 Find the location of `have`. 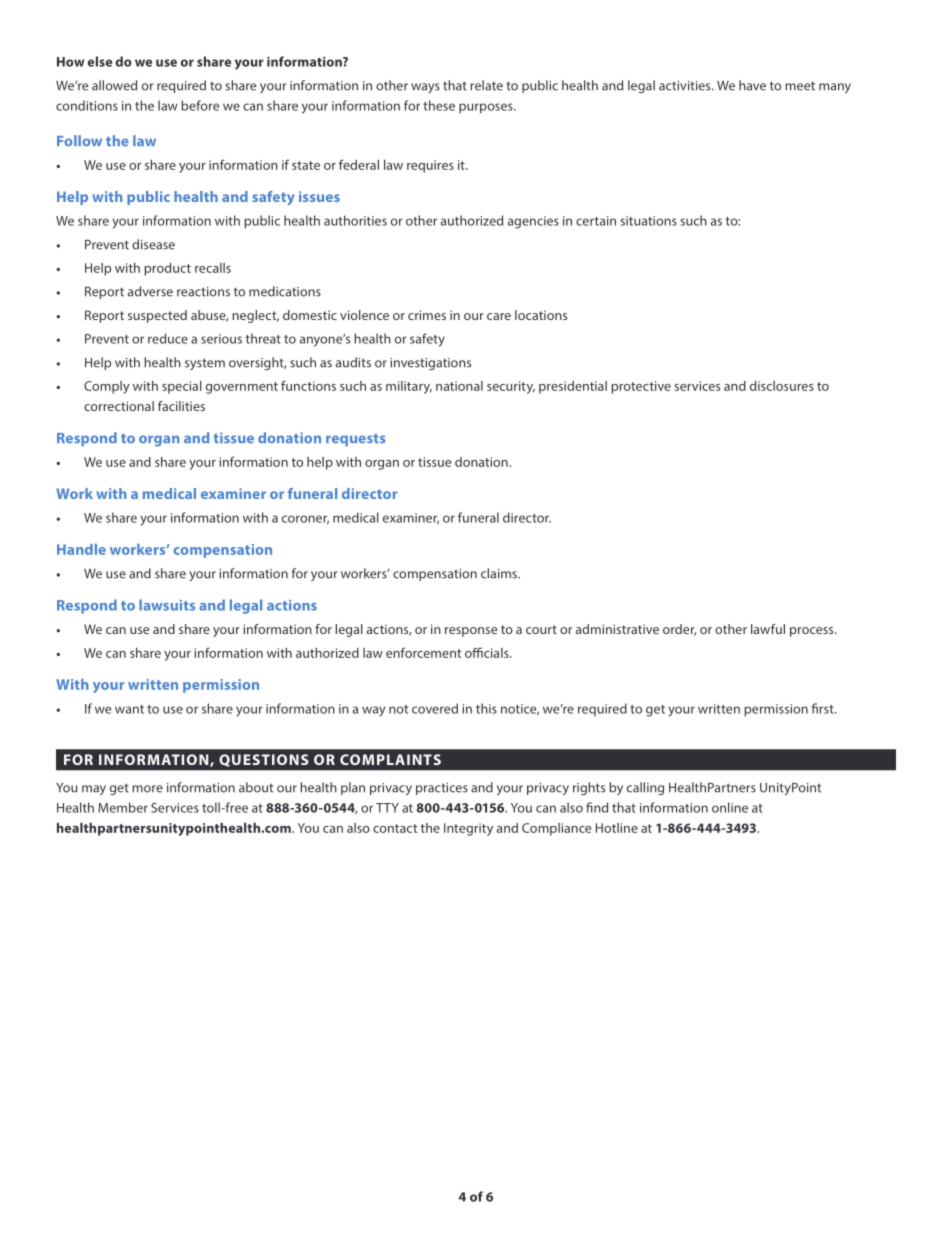

have is located at coordinates (752, 85).
